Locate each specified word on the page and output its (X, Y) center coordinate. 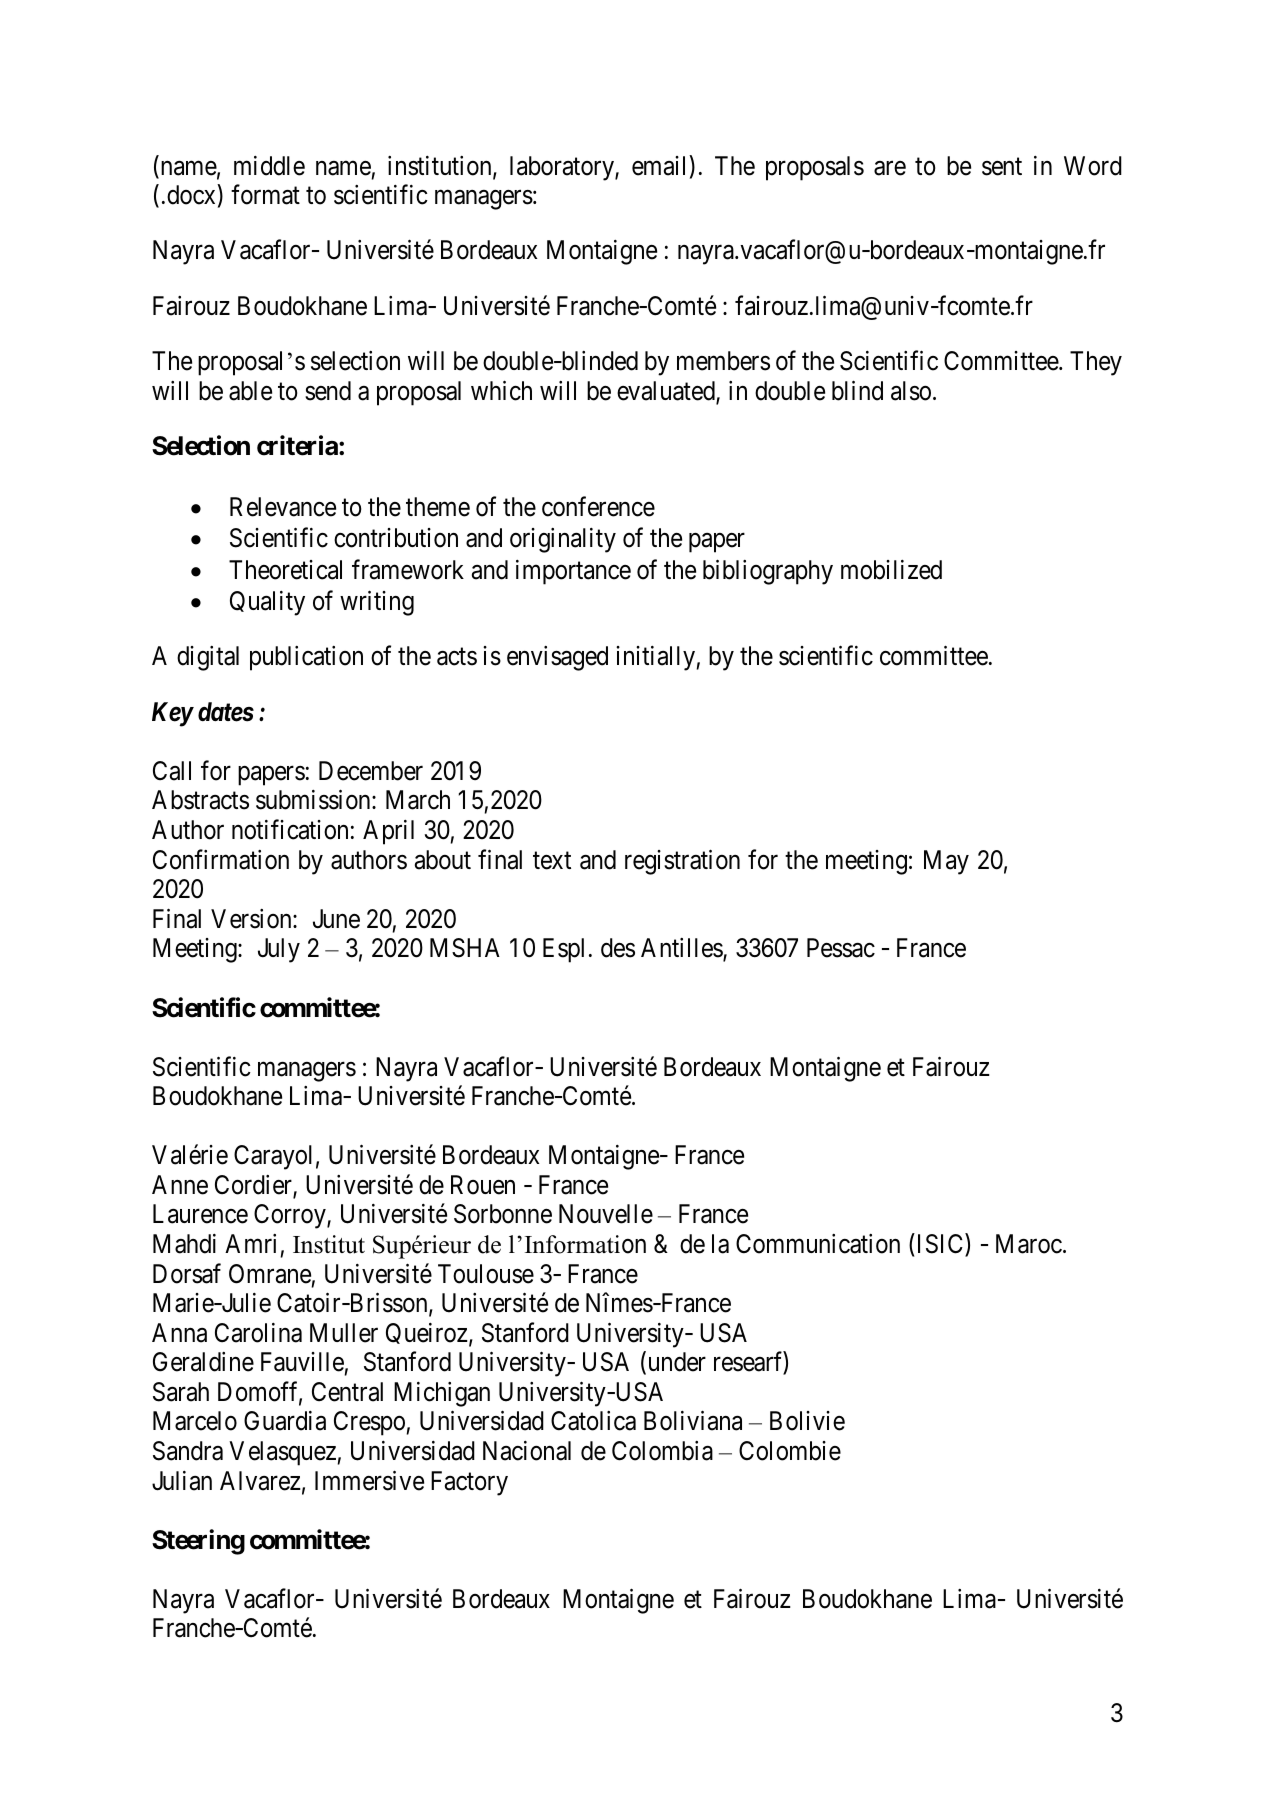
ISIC (942, 1245)
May (946, 862)
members (723, 361)
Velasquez (282, 1453)
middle (269, 166)
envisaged (557, 658)
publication (306, 658)
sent (1002, 167)
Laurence (200, 1214)
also (911, 391)
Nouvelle (606, 1214)
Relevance (283, 507)
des (618, 948)
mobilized (891, 570)
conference (598, 506)
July (279, 950)
